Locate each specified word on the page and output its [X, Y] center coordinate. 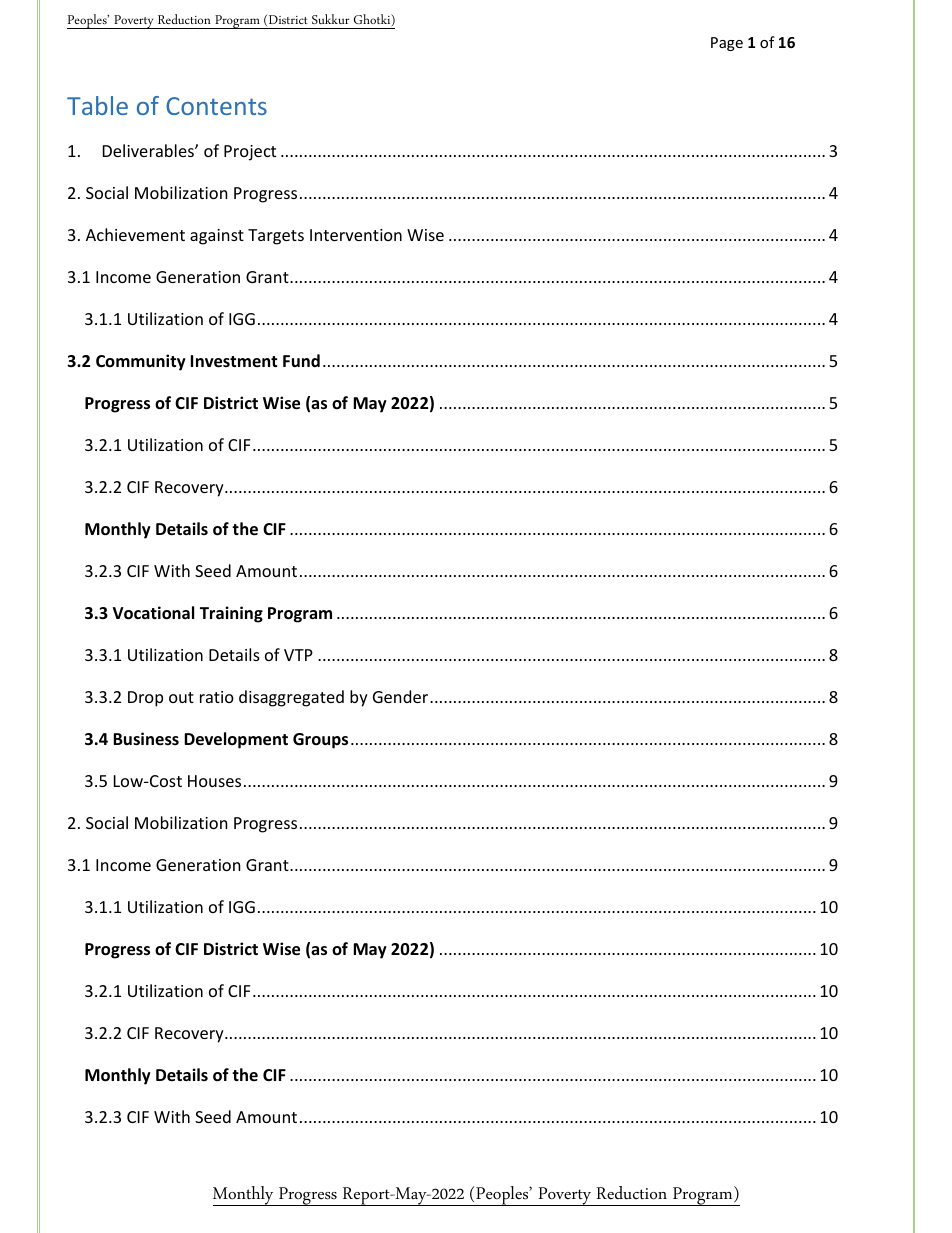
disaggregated [291, 698]
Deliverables [149, 150]
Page [727, 44]
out [181, 697]
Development [236, 740]
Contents [216, 106]
